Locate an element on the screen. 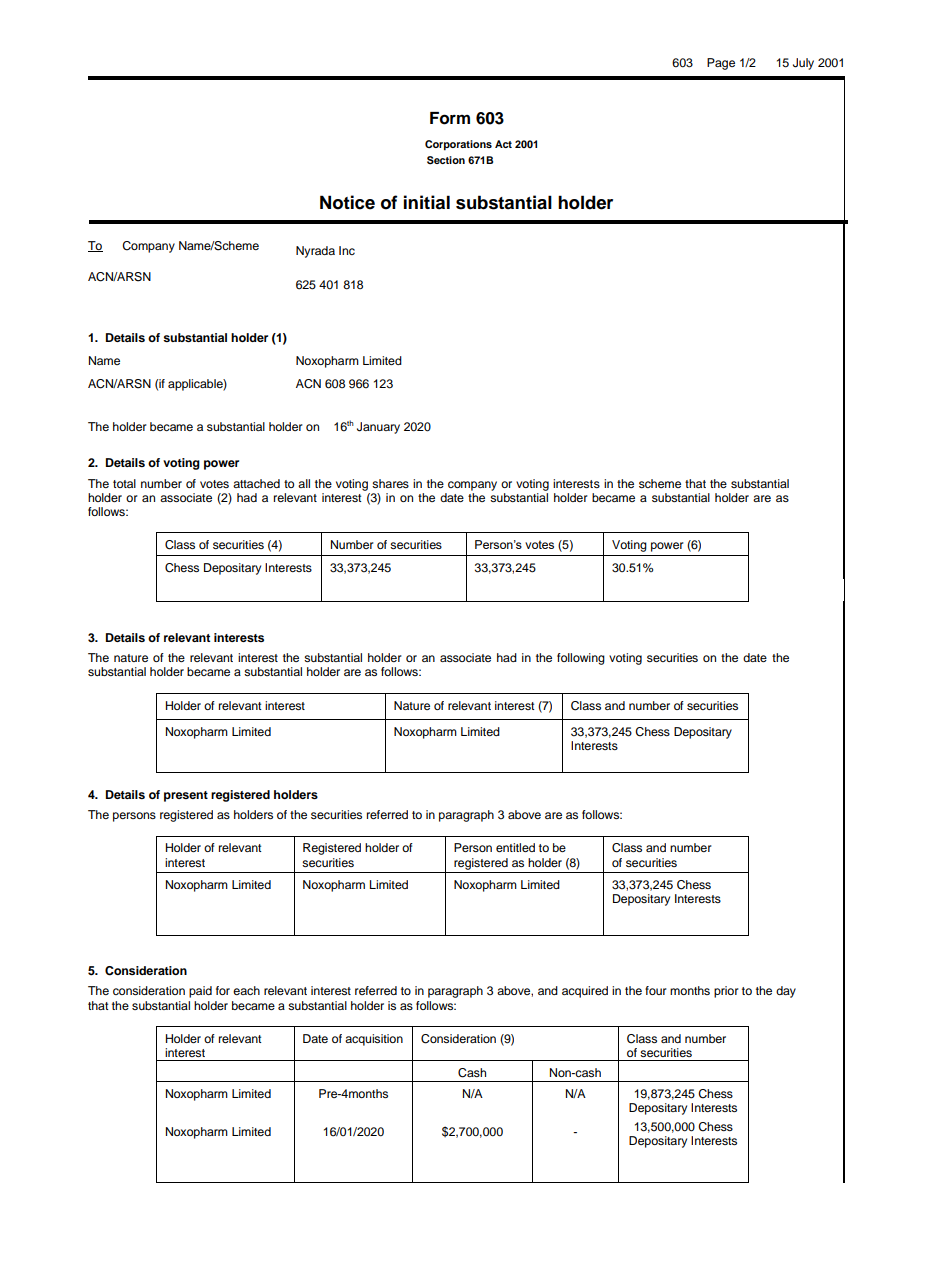 The height and width of the screenshot is (1288, 927). entitled is located at coordinates (515, 847).
